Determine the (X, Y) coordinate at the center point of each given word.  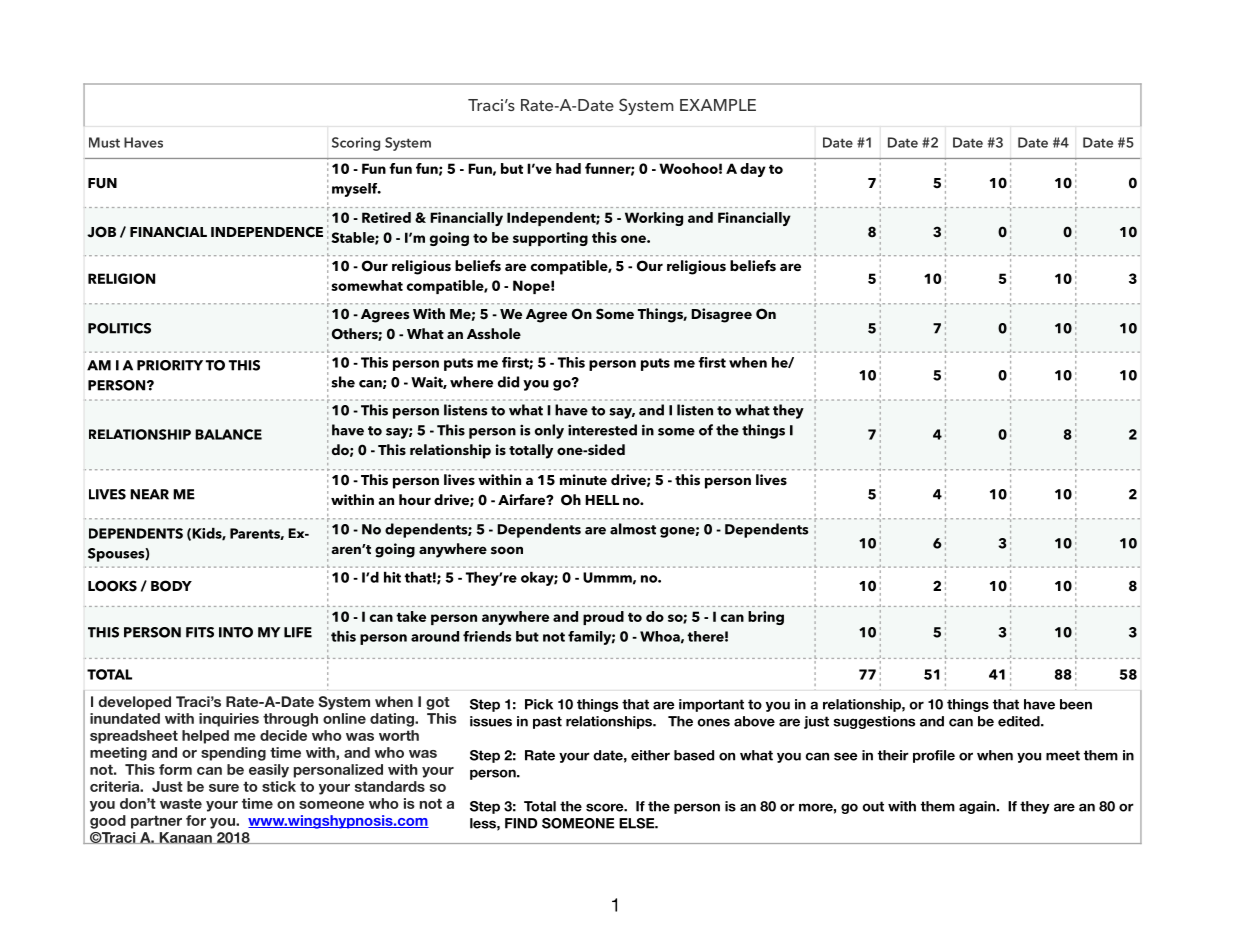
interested (602, 430)
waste (181, 803)
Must (104, 142)
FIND (521, 823)
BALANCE (228, 434)
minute (583, 479)
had (568, 168)
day (753, 170)
